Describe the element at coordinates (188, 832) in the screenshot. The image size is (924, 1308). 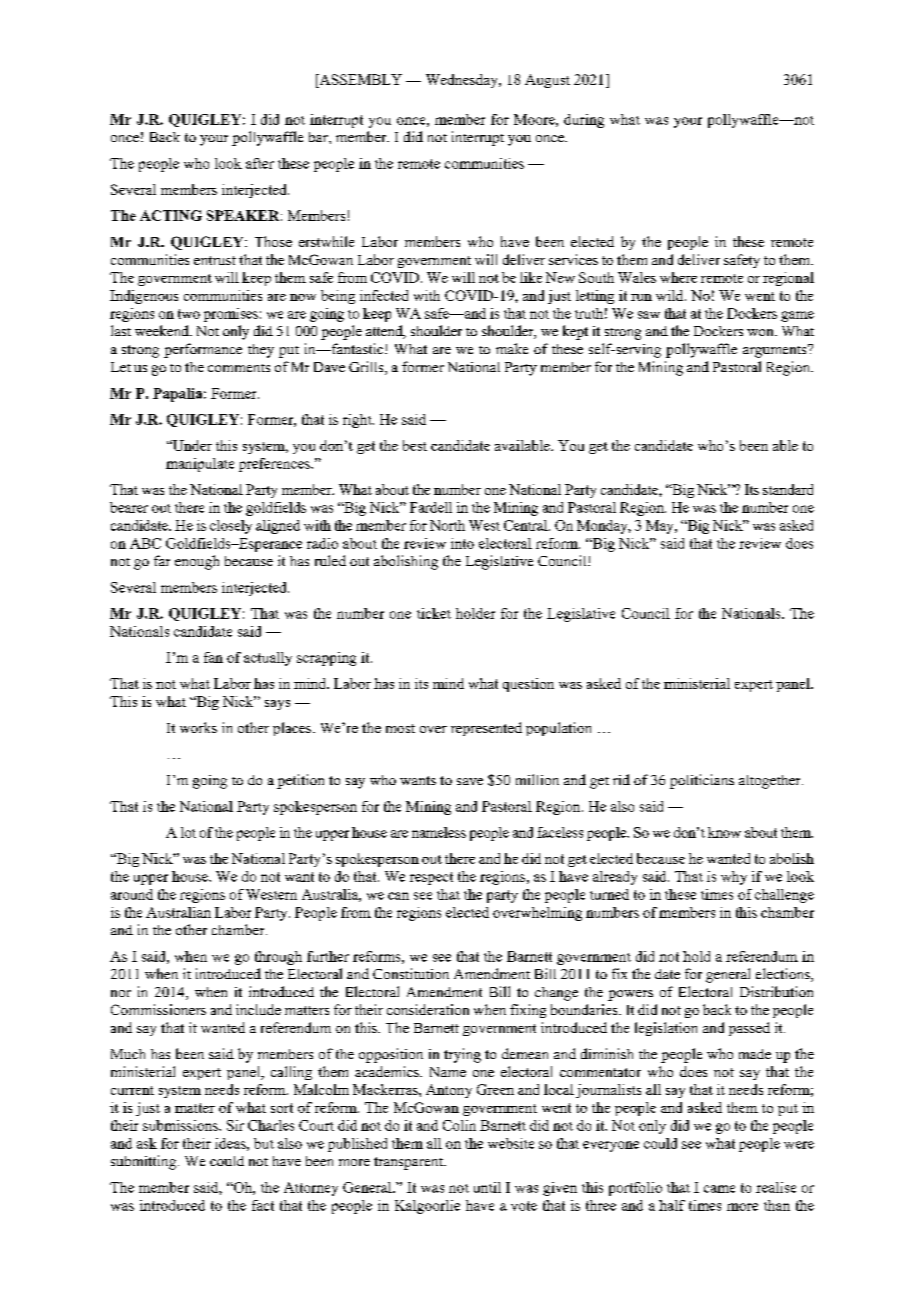
I see `lot` at that location.
